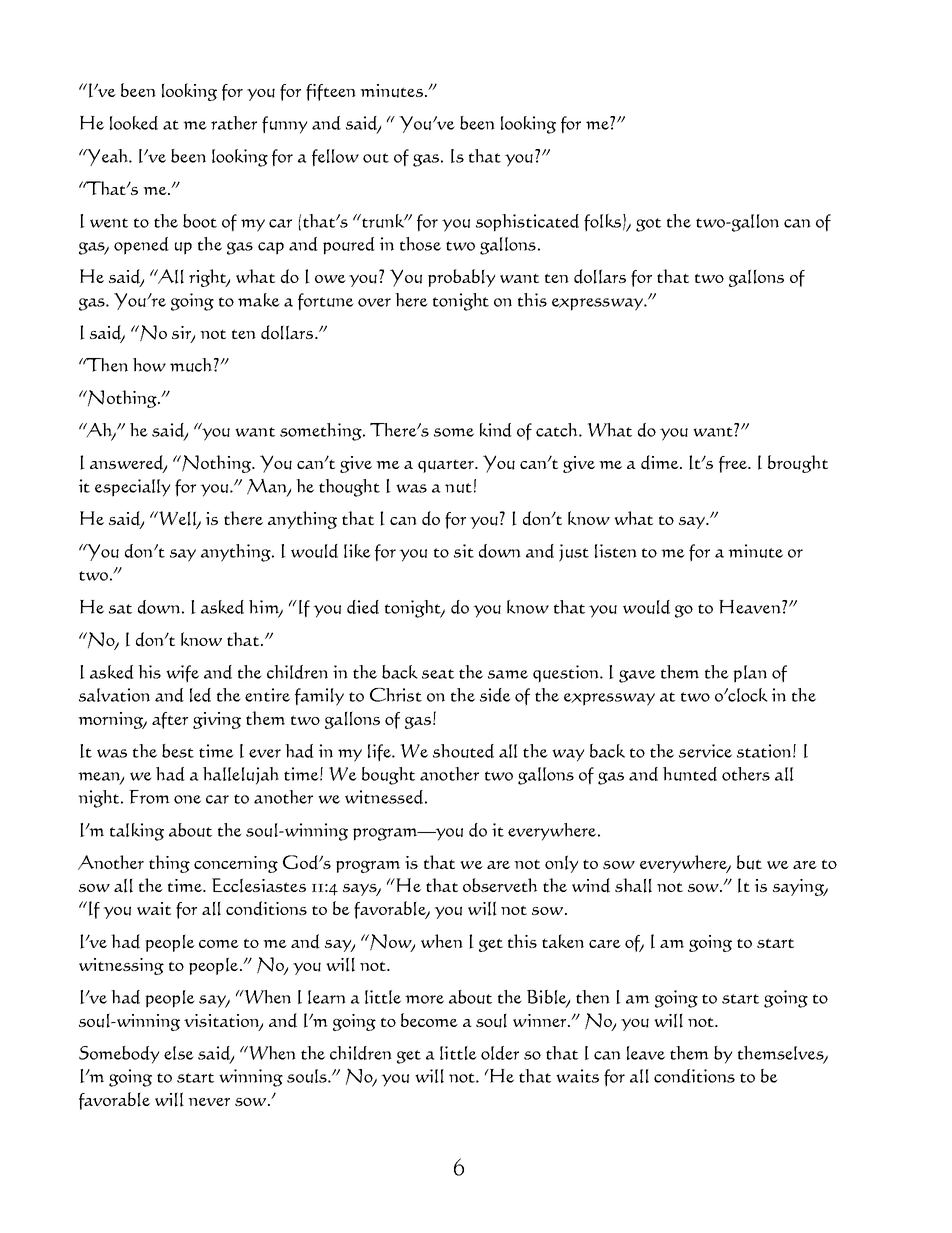 The width and height of the page is (952, 1233). What do you see at coordinates (648, 225) in the page?
I see `got` at bounding box center [648, 225].
